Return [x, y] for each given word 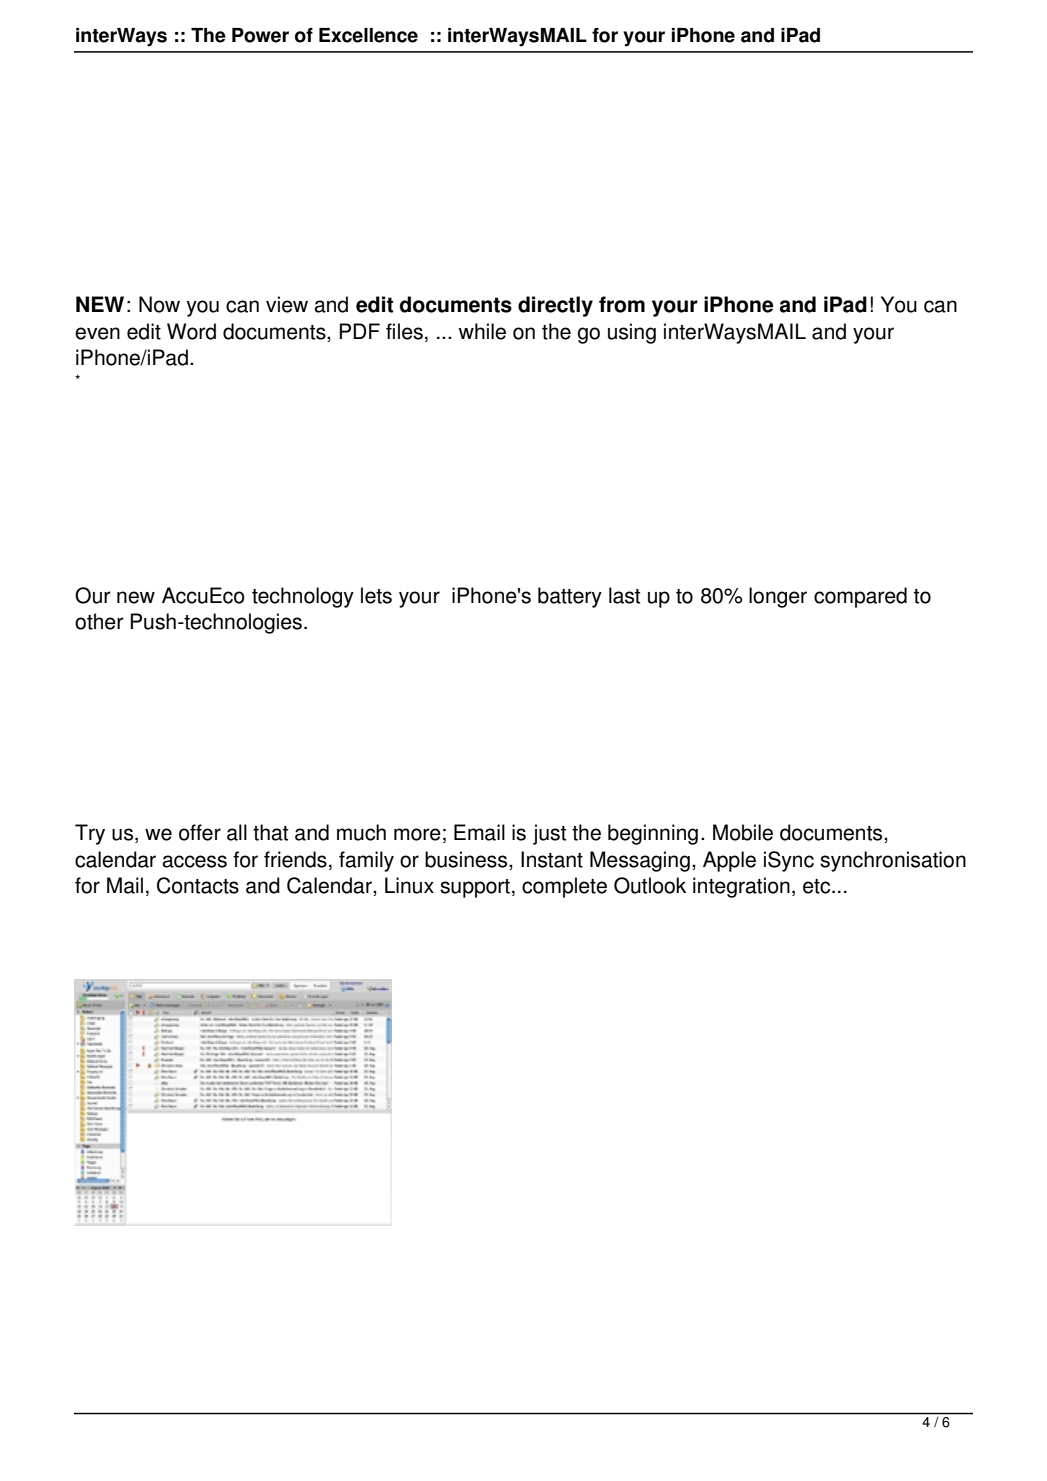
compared [860, 597]
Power [260, 35]
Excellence [368, 35]
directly [555, 306]
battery [570, 597]
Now [159, 304]
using [632, 333]
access [194, 861]
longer [778, 597]
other [99, 621]
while [482, 331]
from [622, 304]
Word [191, 331]
